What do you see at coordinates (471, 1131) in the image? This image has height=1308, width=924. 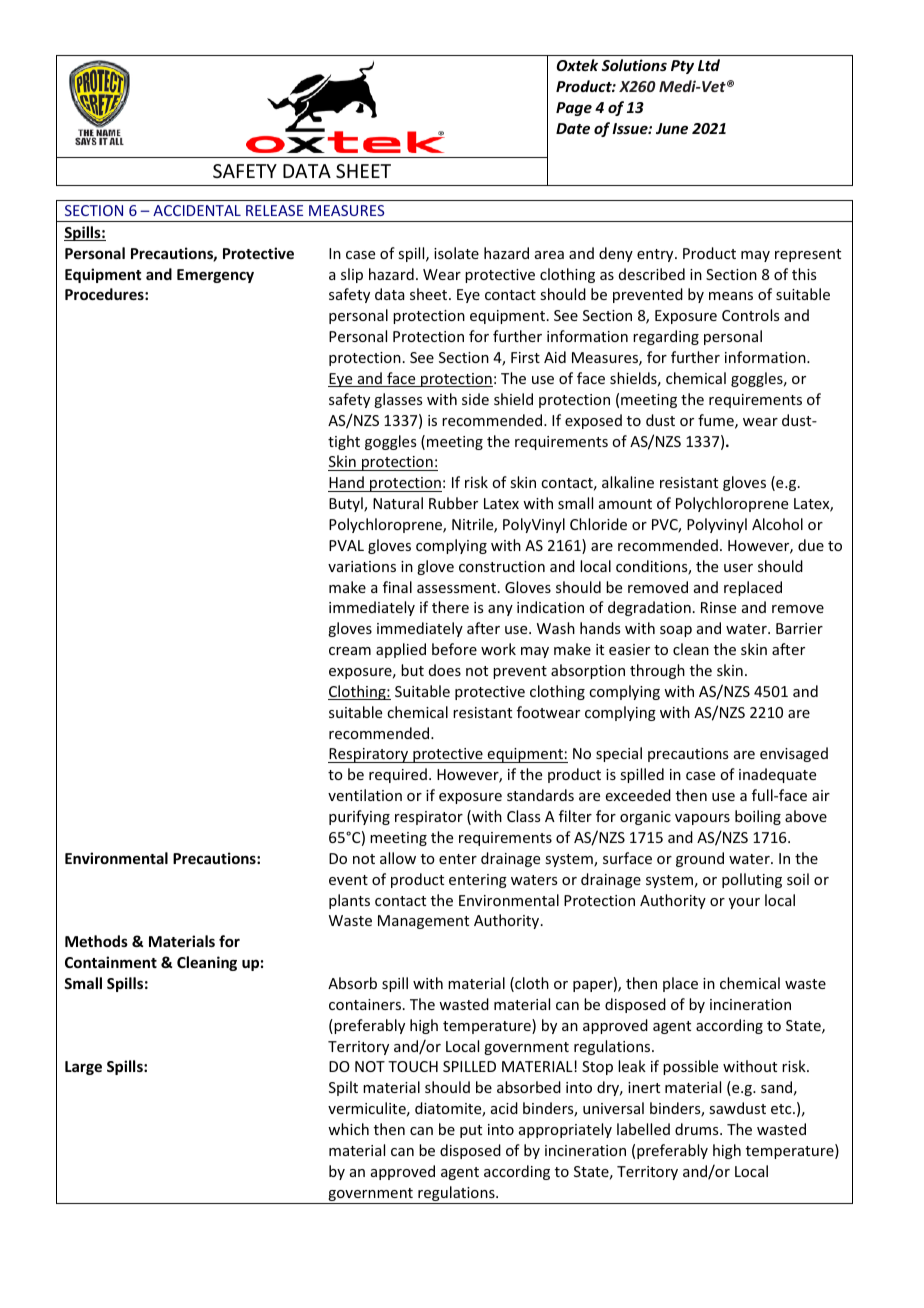 I see `put` at bounding box center [471, 1131].
